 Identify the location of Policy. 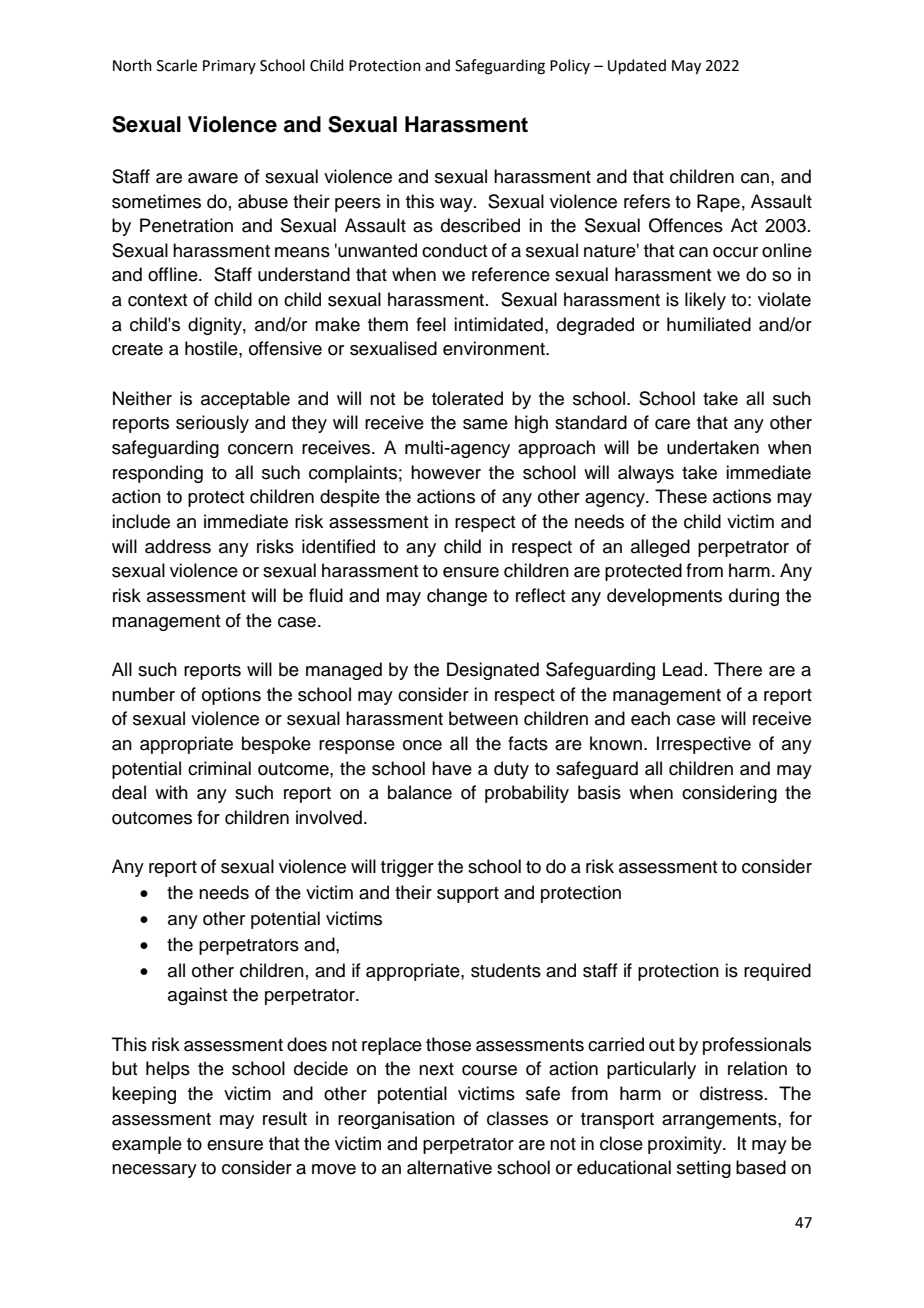
(570, 66).
